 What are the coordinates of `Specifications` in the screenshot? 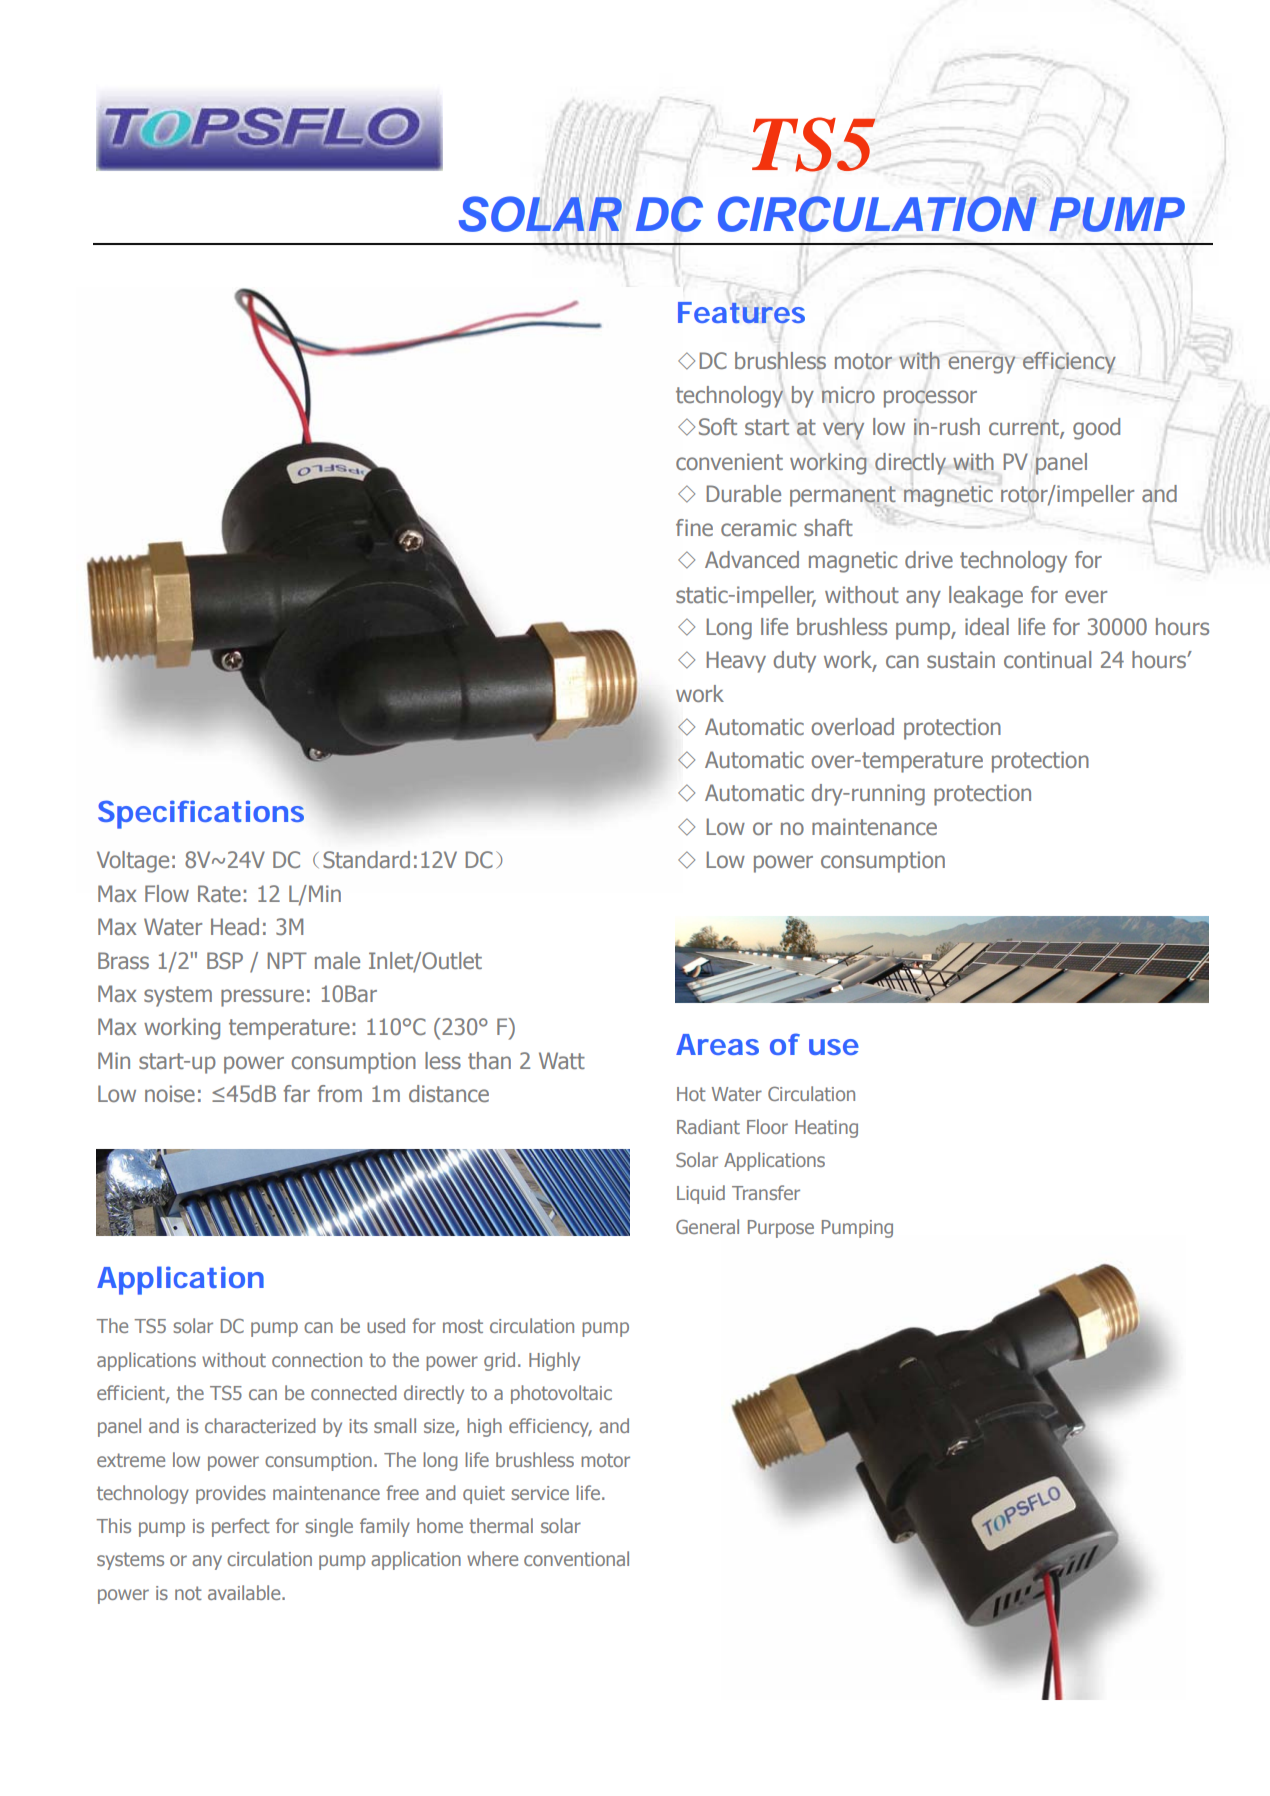 It's located at (201, 814).
